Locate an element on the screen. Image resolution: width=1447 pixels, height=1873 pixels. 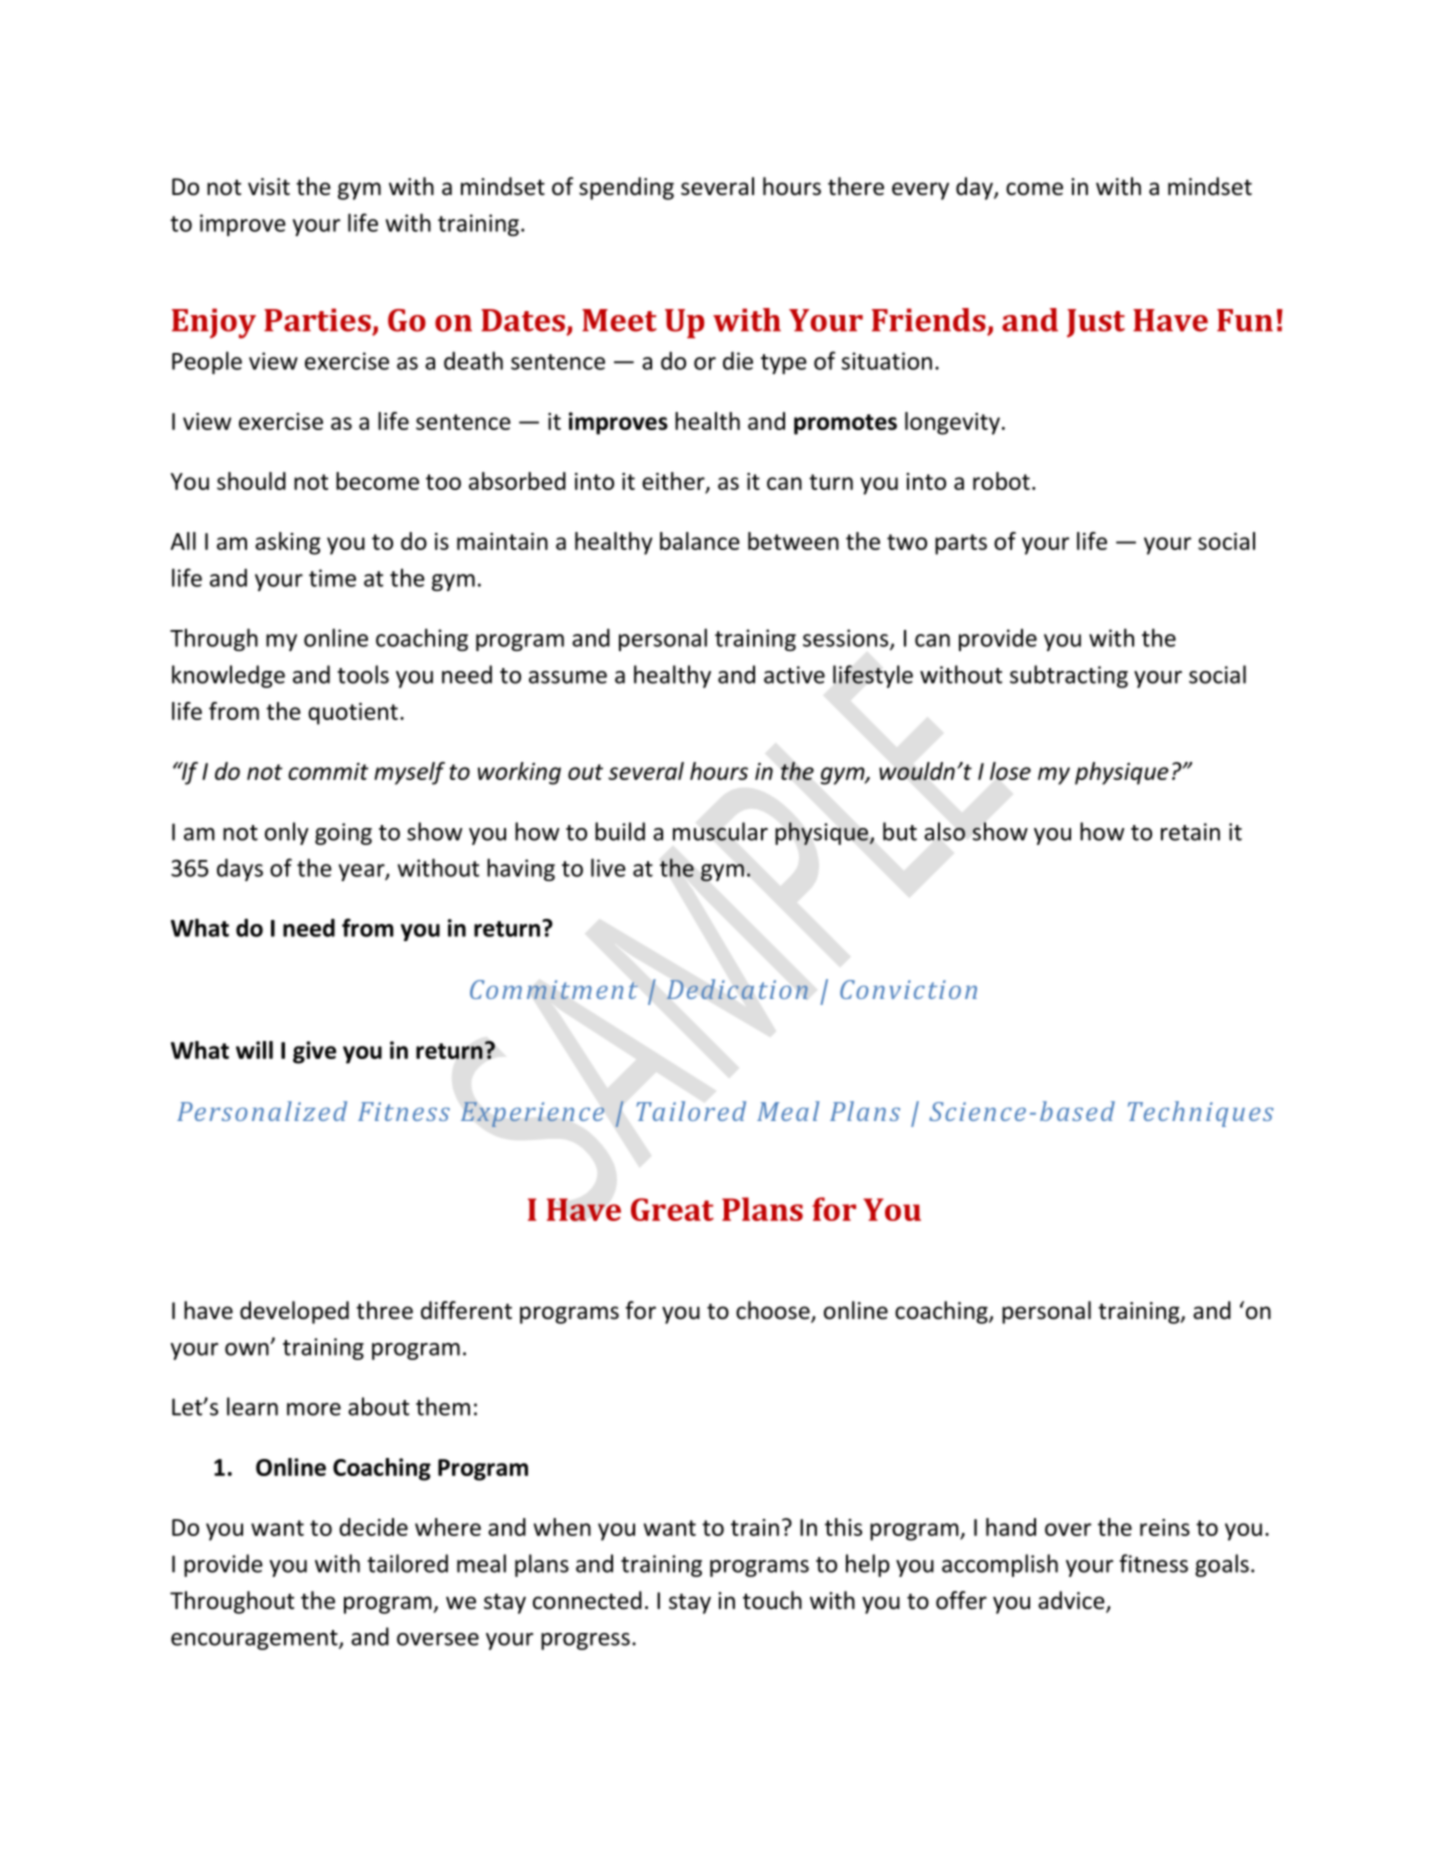
days is located at coordinates (240, 869).
